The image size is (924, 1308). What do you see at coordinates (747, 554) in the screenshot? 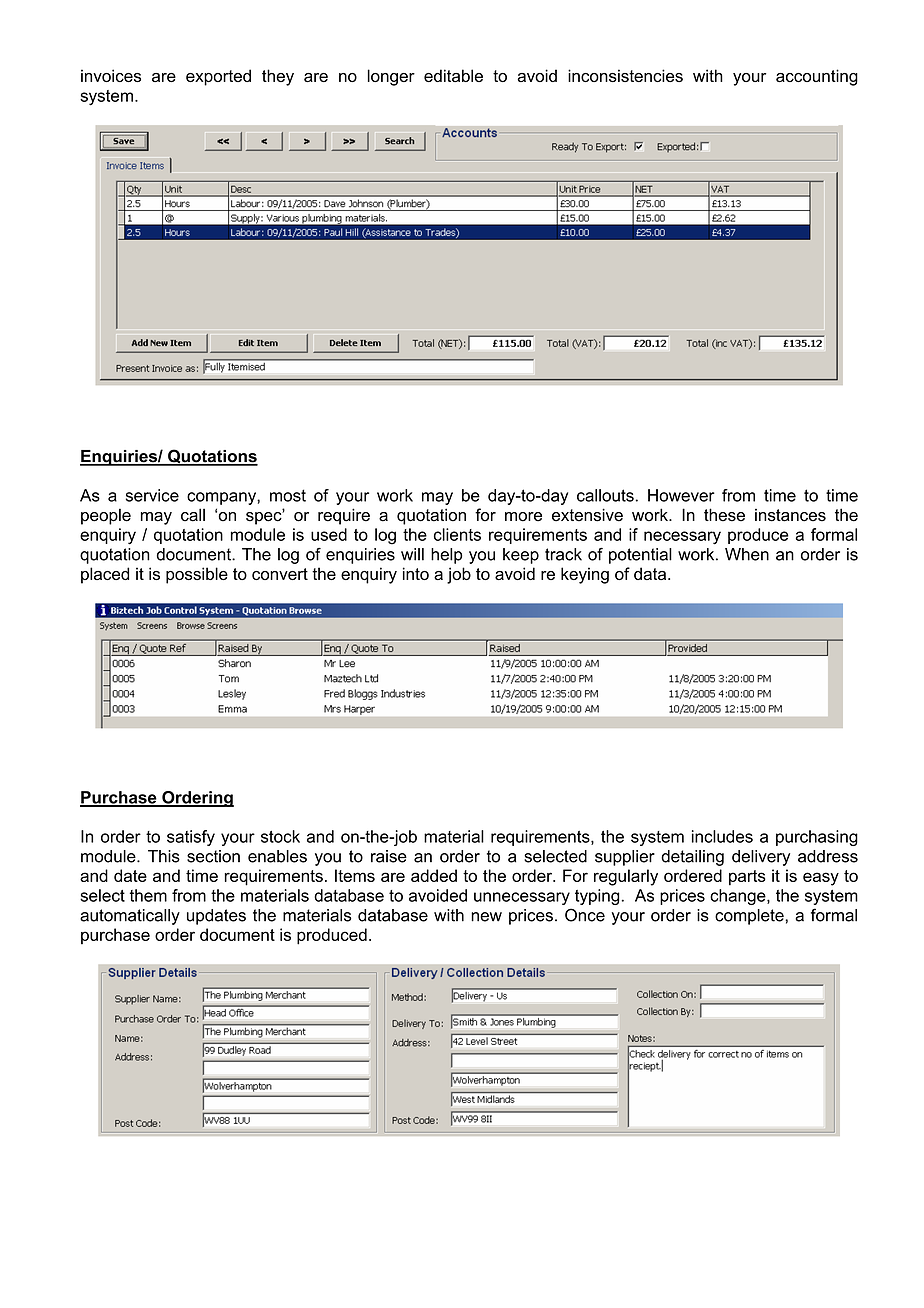
I see `When` at bounding box center [747, 554].
